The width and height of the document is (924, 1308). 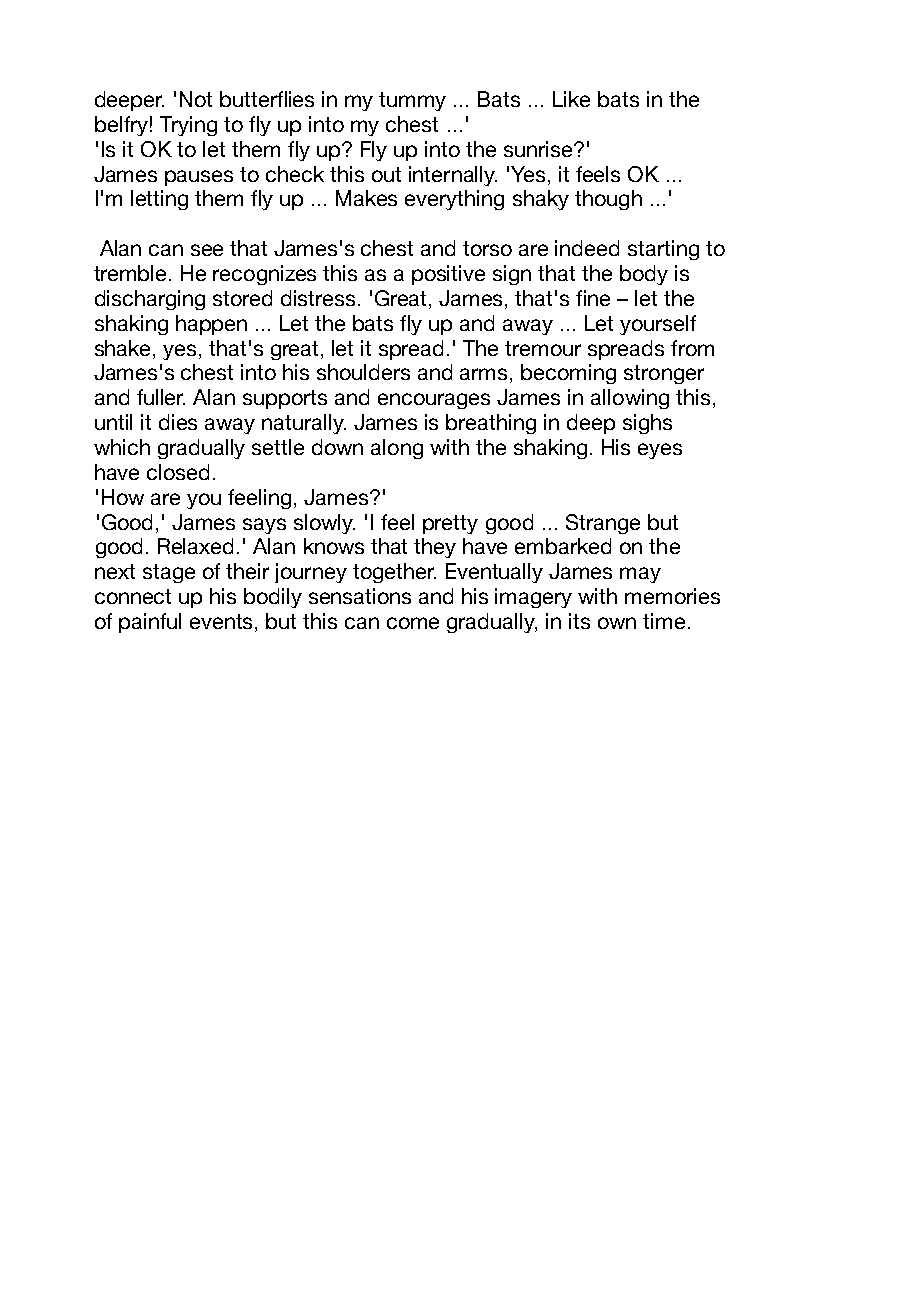 What do you see at coordinates (150, 623) in the document?
I see `painful` at bounding box center [150, 623].
